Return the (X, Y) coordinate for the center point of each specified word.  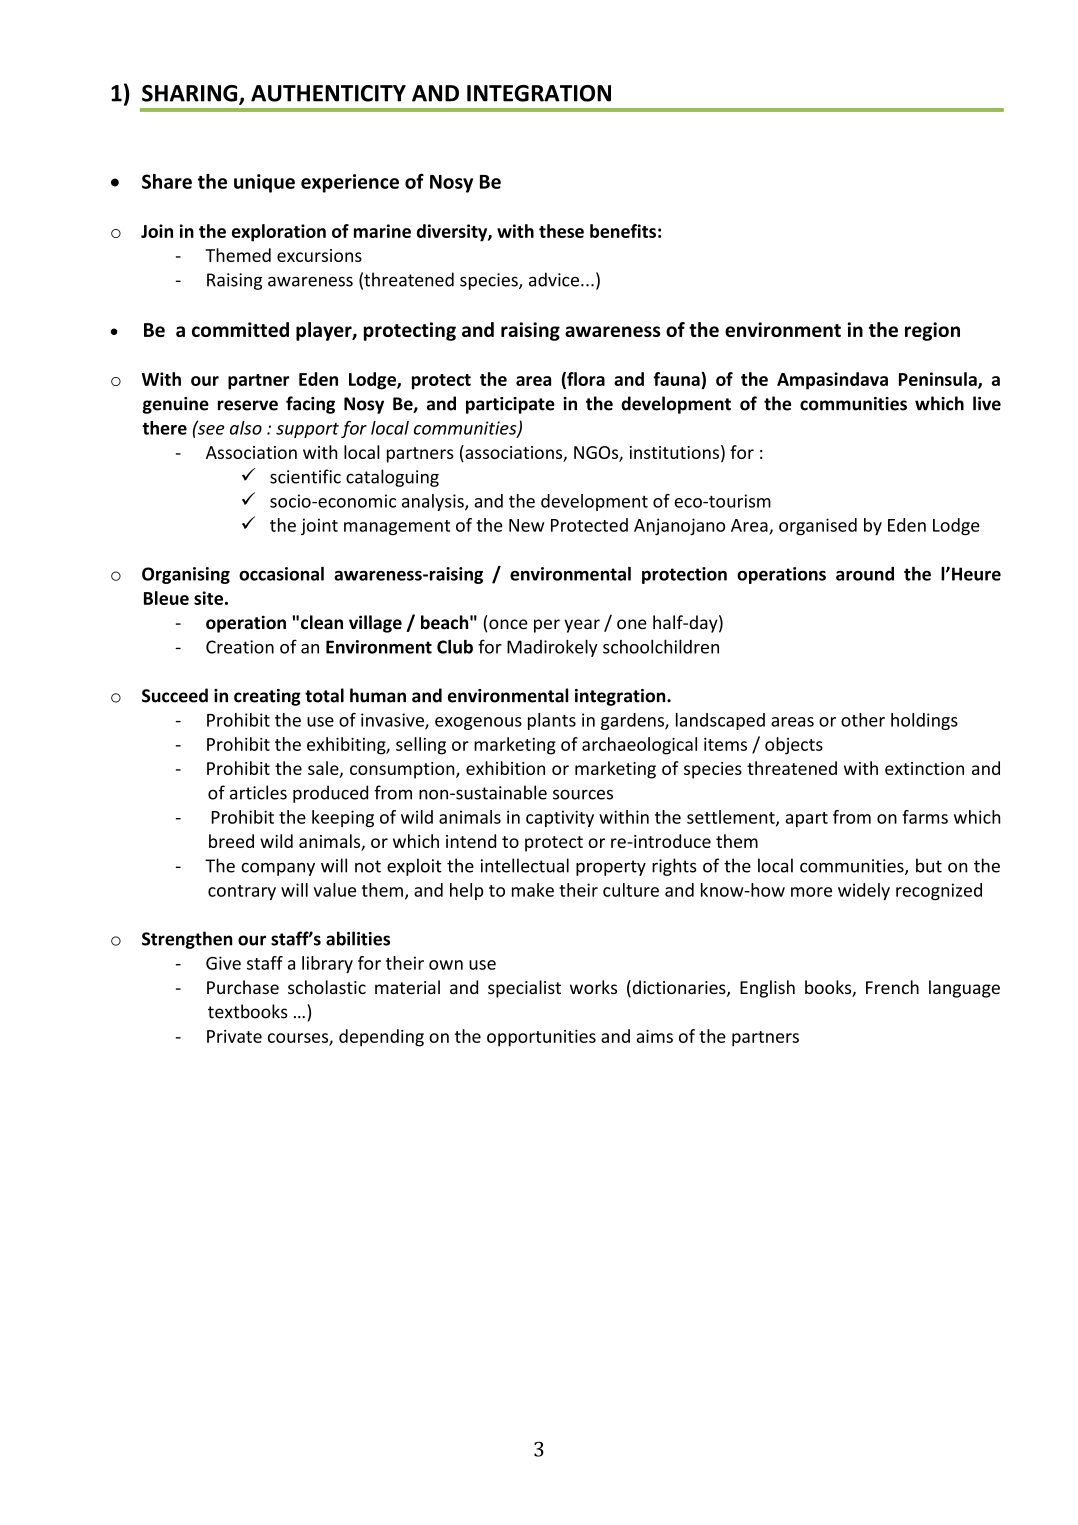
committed (240, 329)
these (561, 231)
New (526, 525)
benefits (623, 231)
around (865, 574)
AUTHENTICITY (328, 93)
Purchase (243, 987)
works (593, 987)
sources (583, 794)
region (932, 331)
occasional (281, 573)
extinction (924, 768)
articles (258, 792)
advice (554, 279)
